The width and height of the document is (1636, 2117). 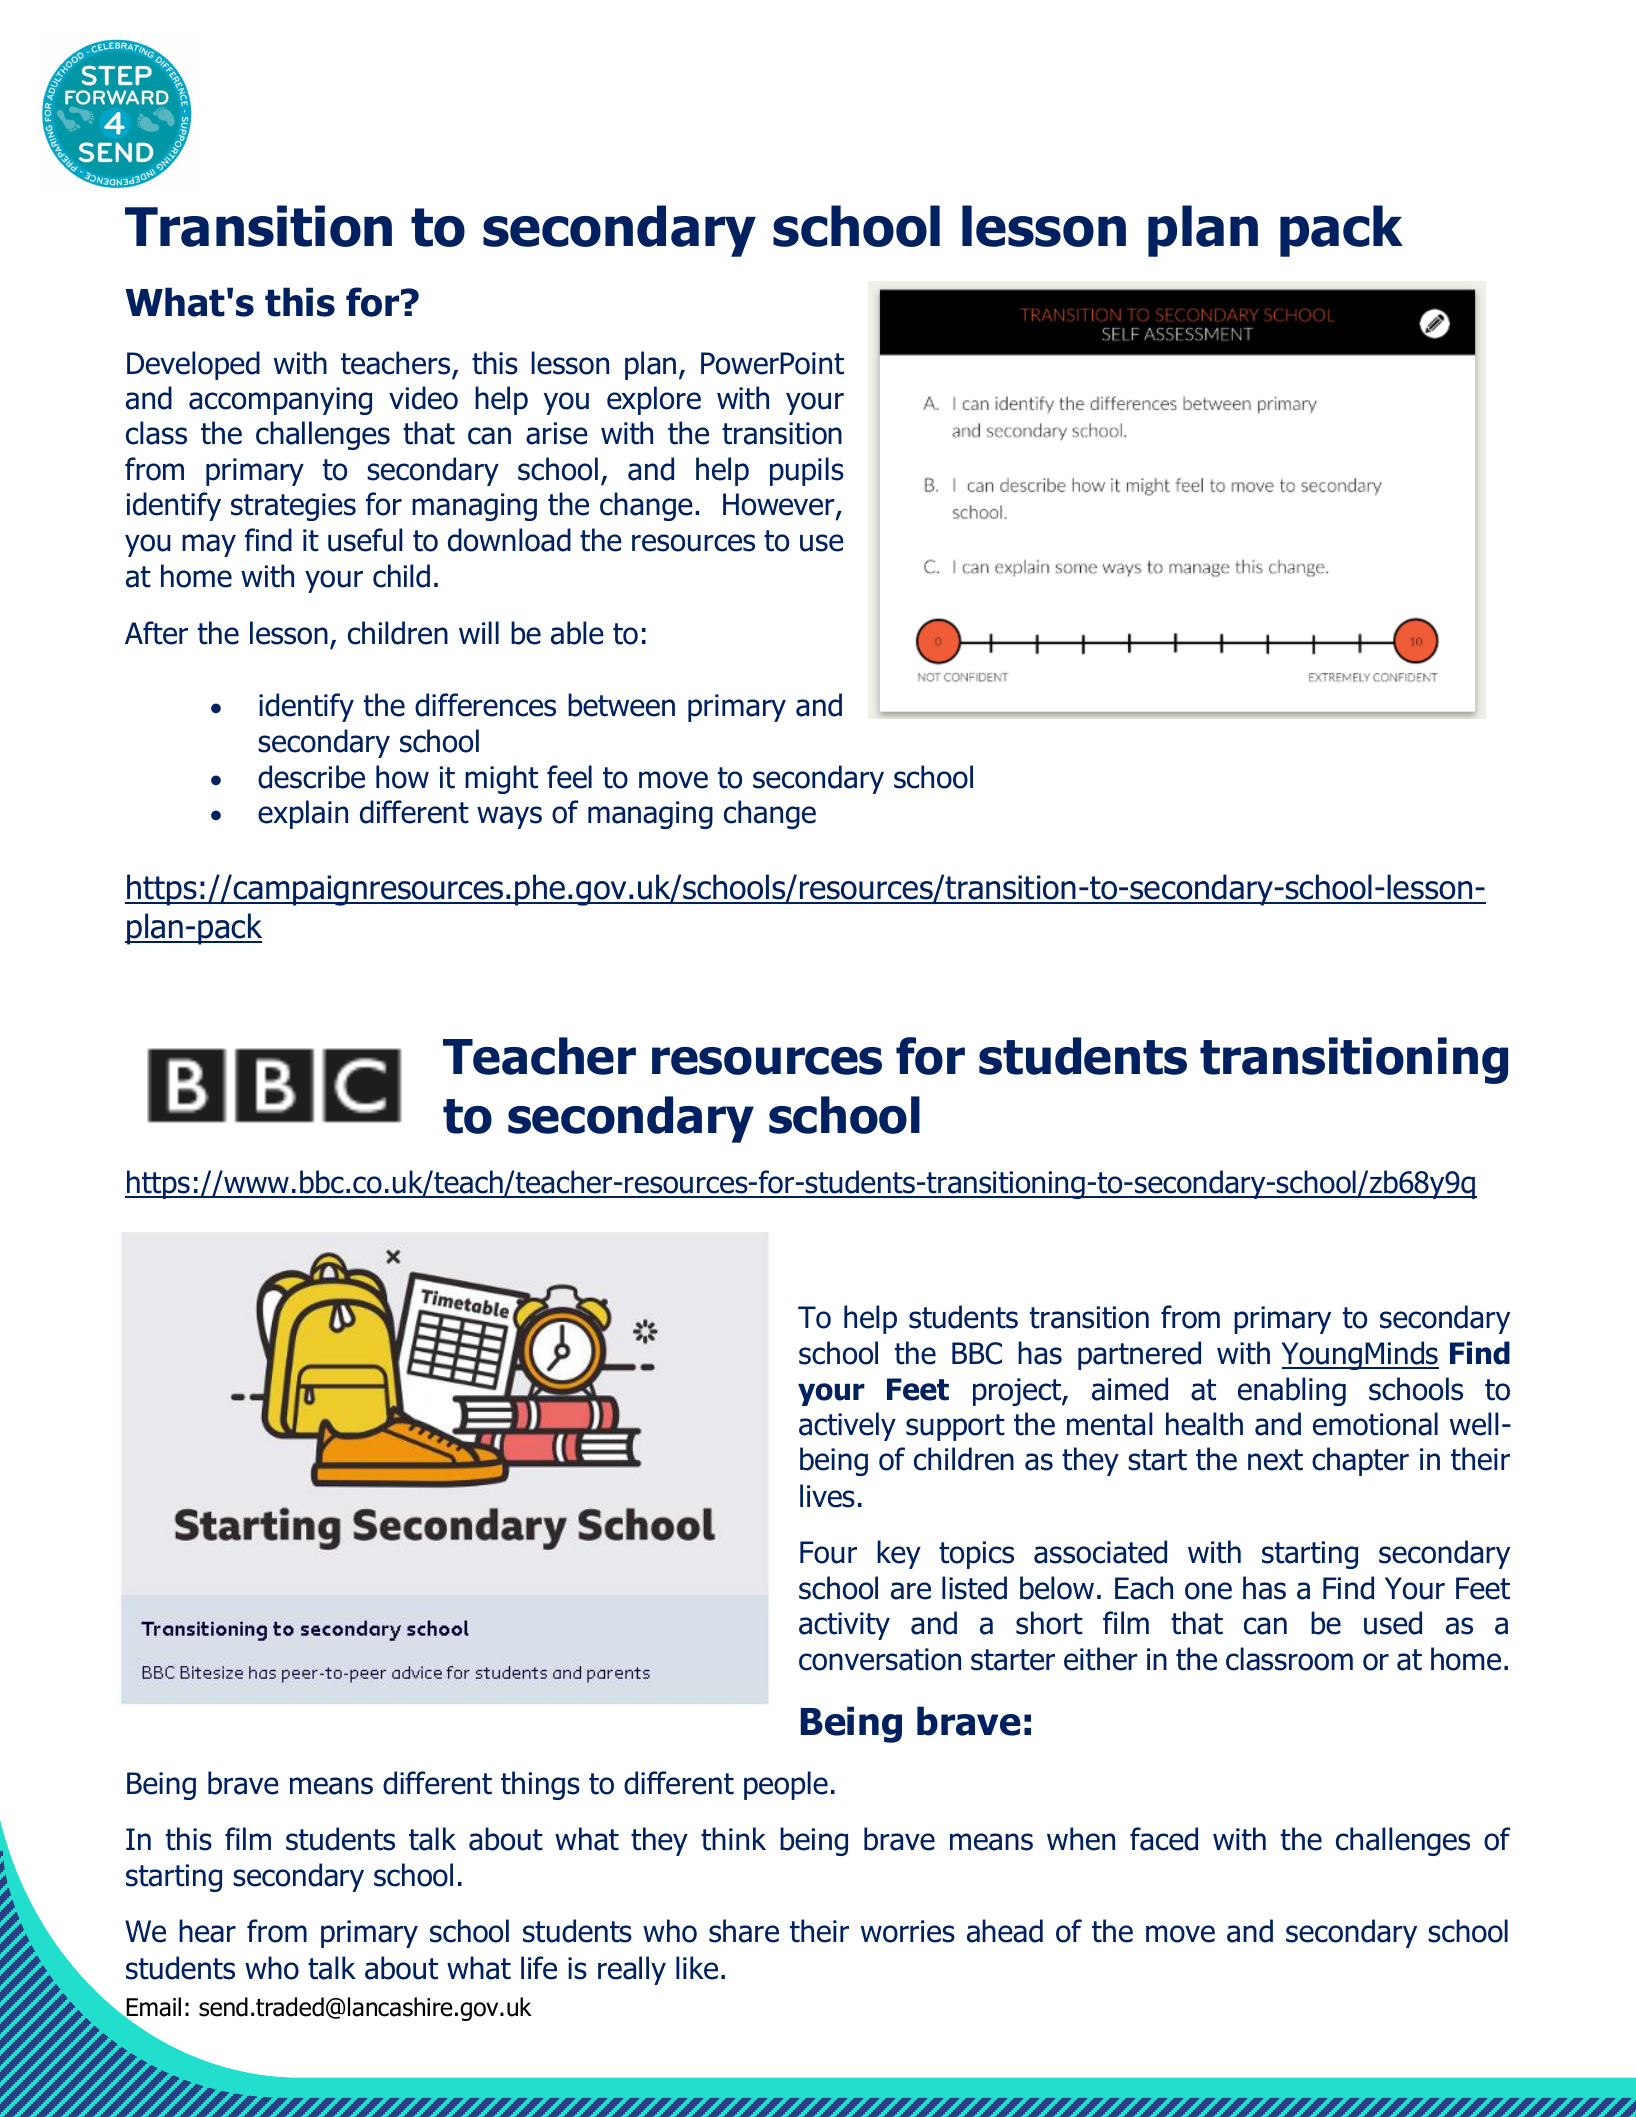 What do you see at coordinates (280, 401) in the document?
I see `accompanying` at bounding box center [280, 401].
